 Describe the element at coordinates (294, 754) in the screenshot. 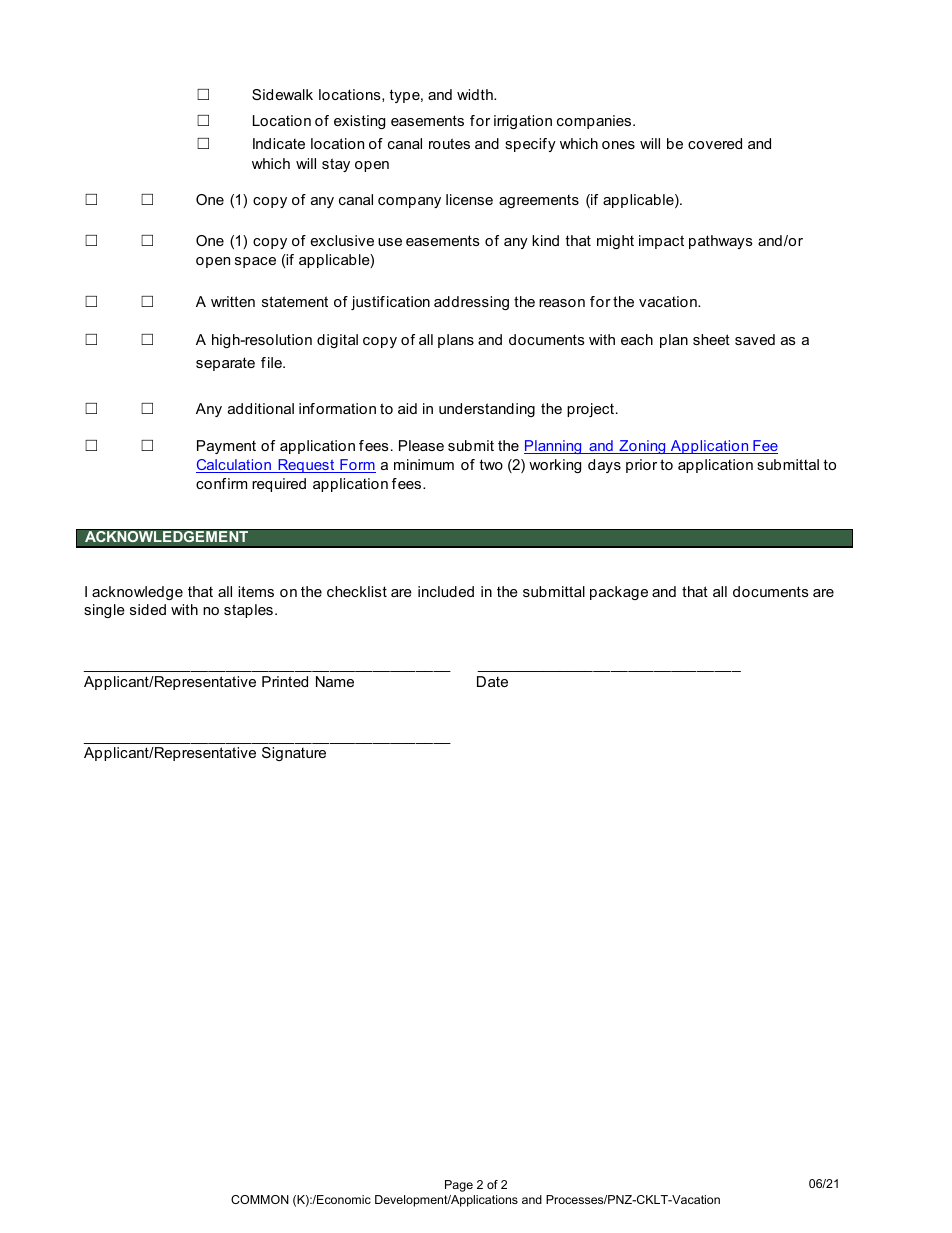

I see `Signature` at that location.
